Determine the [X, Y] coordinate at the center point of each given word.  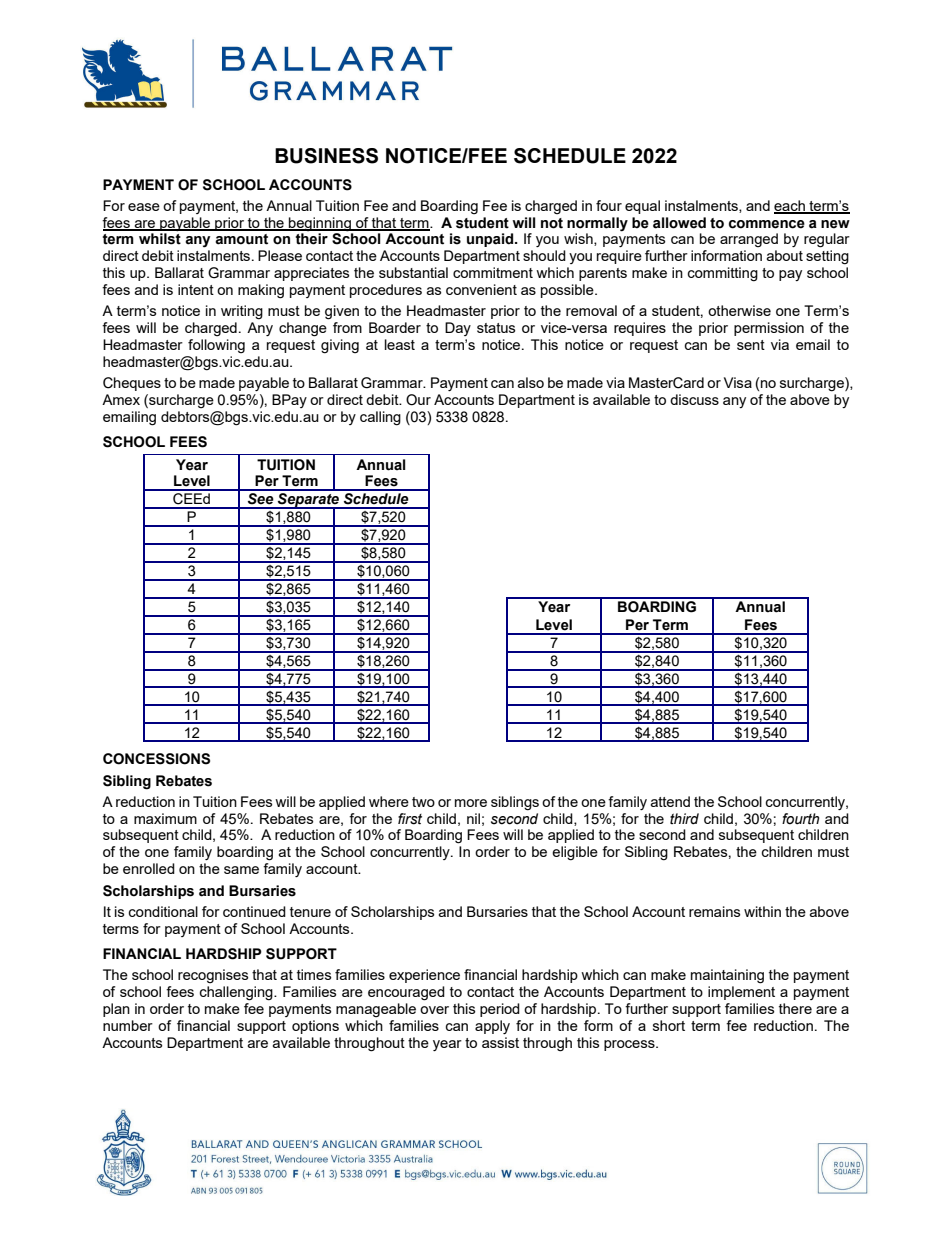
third [684, 819]
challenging [237, 993]
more [471, 803]
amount [241, 239]
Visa [738, 382]
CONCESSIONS [156, 759]
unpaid [491, 240]
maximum [165, 818]
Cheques [132, 384]
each [790, 206]
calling [380, 418]
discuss [694, 399]
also [531, 382]
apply [492, 1027]
